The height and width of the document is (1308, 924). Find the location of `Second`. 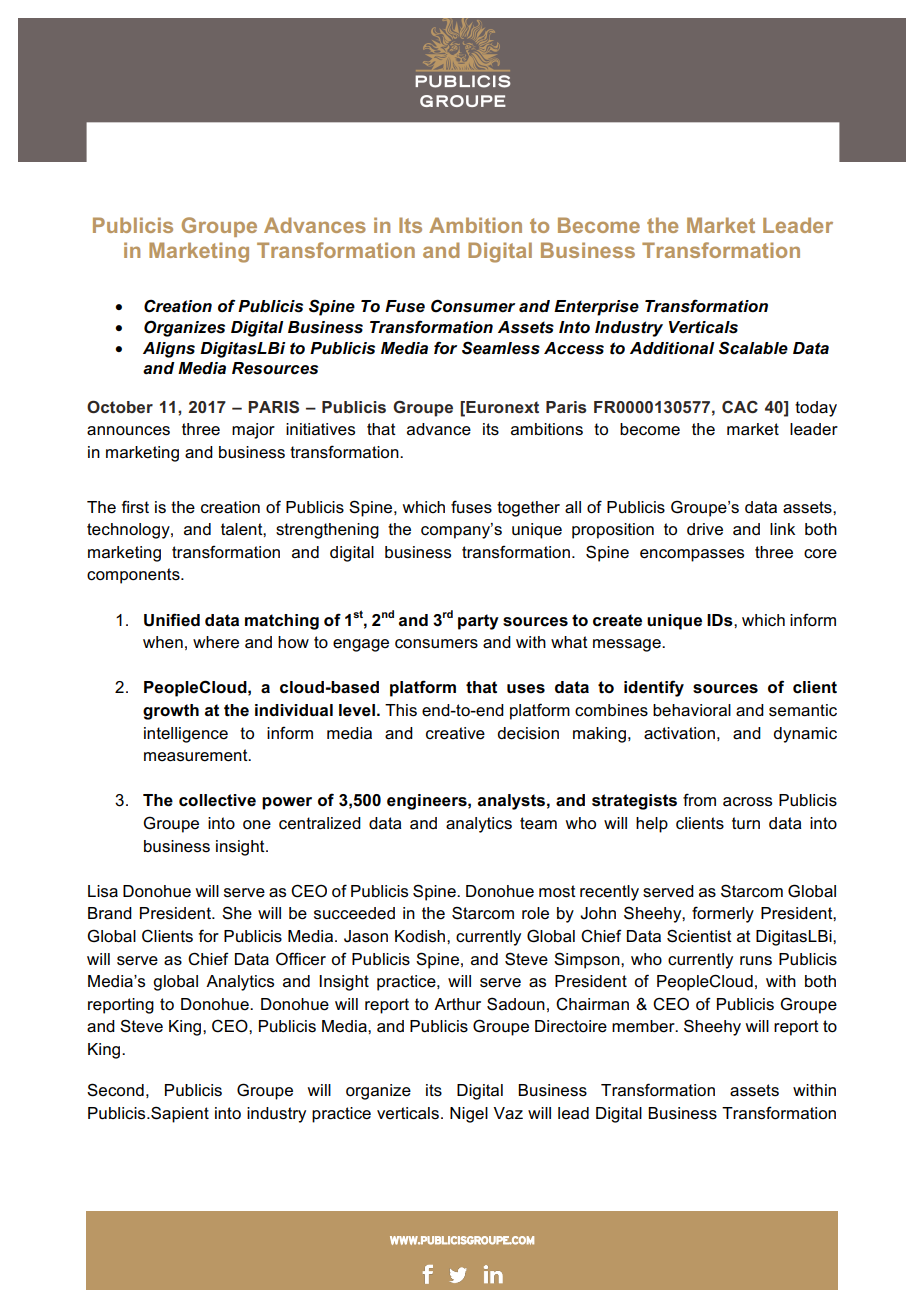

Second is located at coordinates (115, 1090).
